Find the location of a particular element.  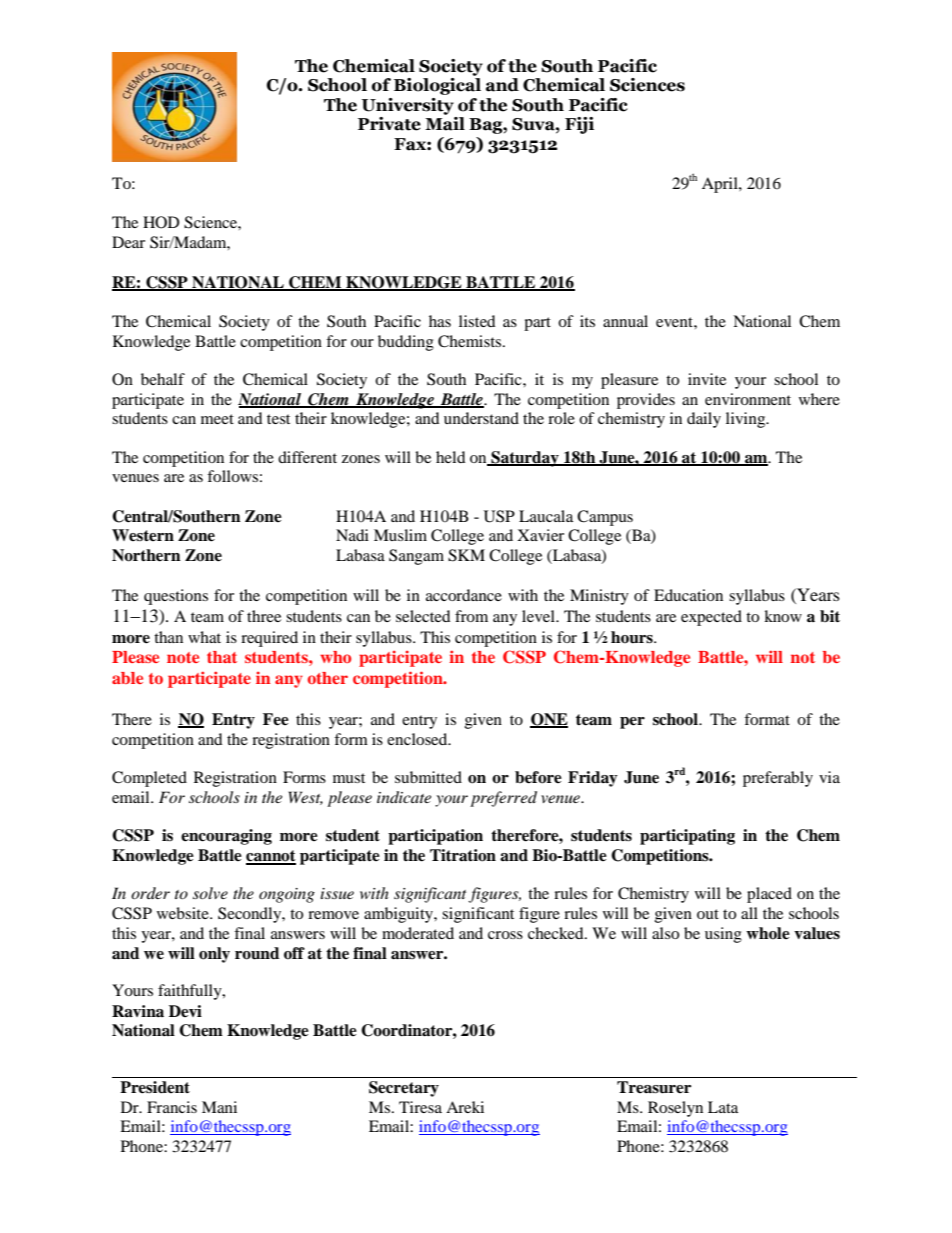

April is located at coordinates (721, 185).
